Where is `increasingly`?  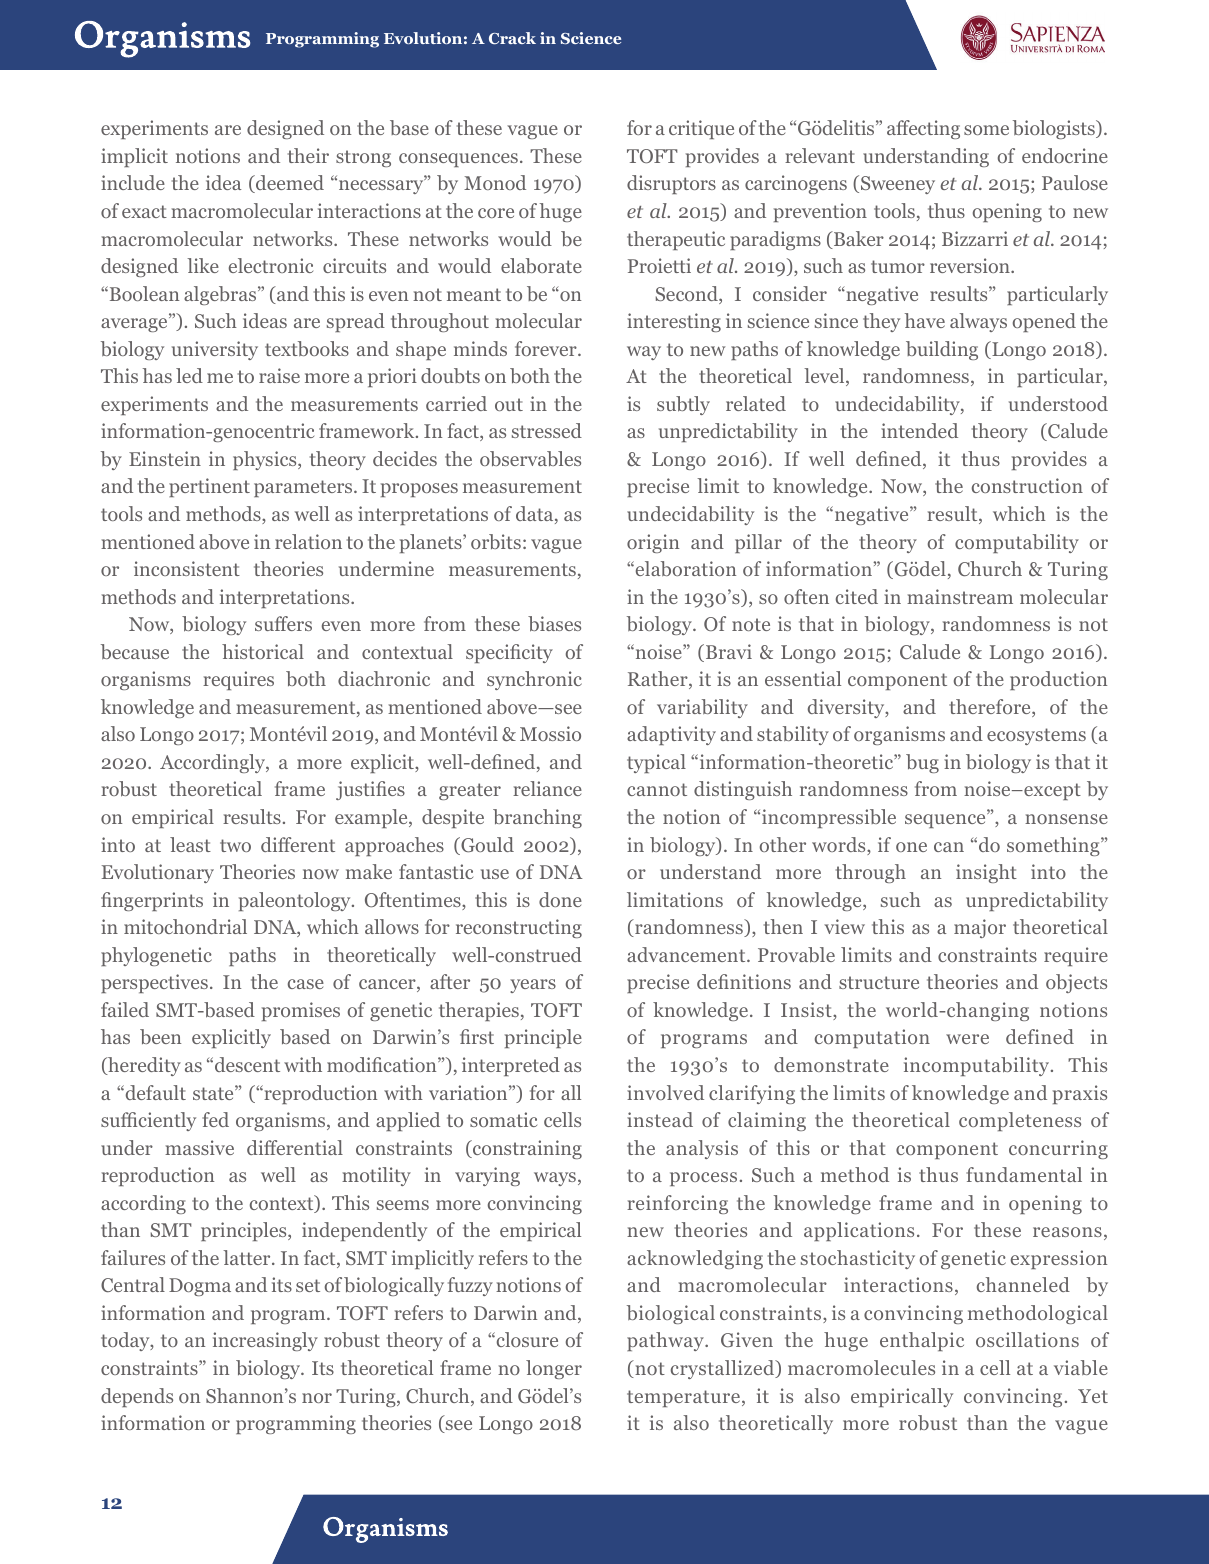 increasingly is located at coordinates (265, 1341).
